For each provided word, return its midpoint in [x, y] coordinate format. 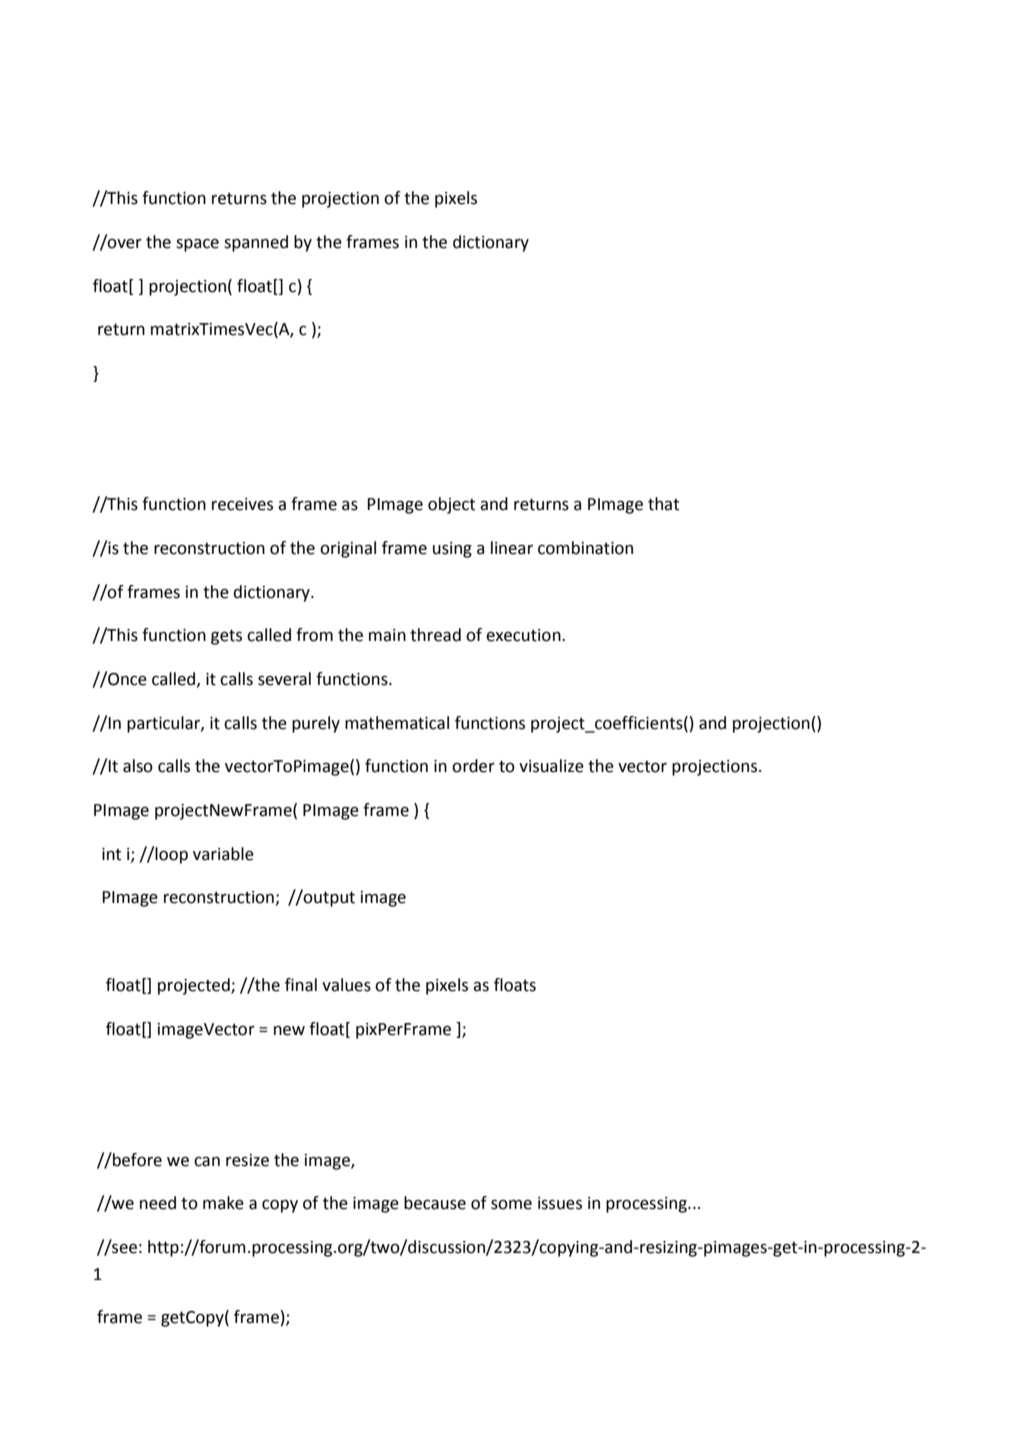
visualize [551, 766]
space [197, 245]
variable [223, 854]
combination [585, 548]
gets [226, 637]
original [348, 549]
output [328, 898]
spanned [256, 243]
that [663, 504]
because [435, 1203]
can [207, 1162]
